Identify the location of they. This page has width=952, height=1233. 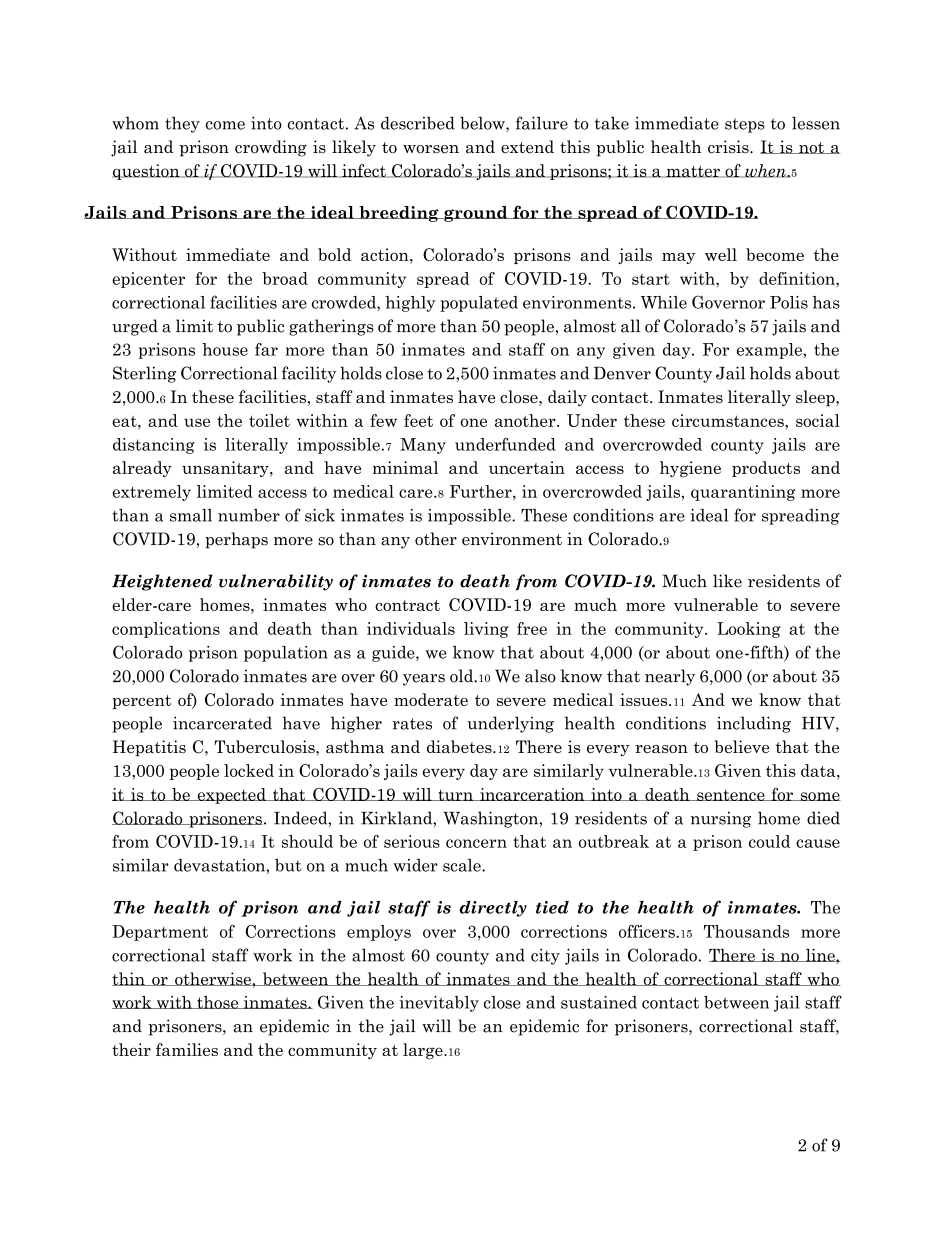
(182, 124).
